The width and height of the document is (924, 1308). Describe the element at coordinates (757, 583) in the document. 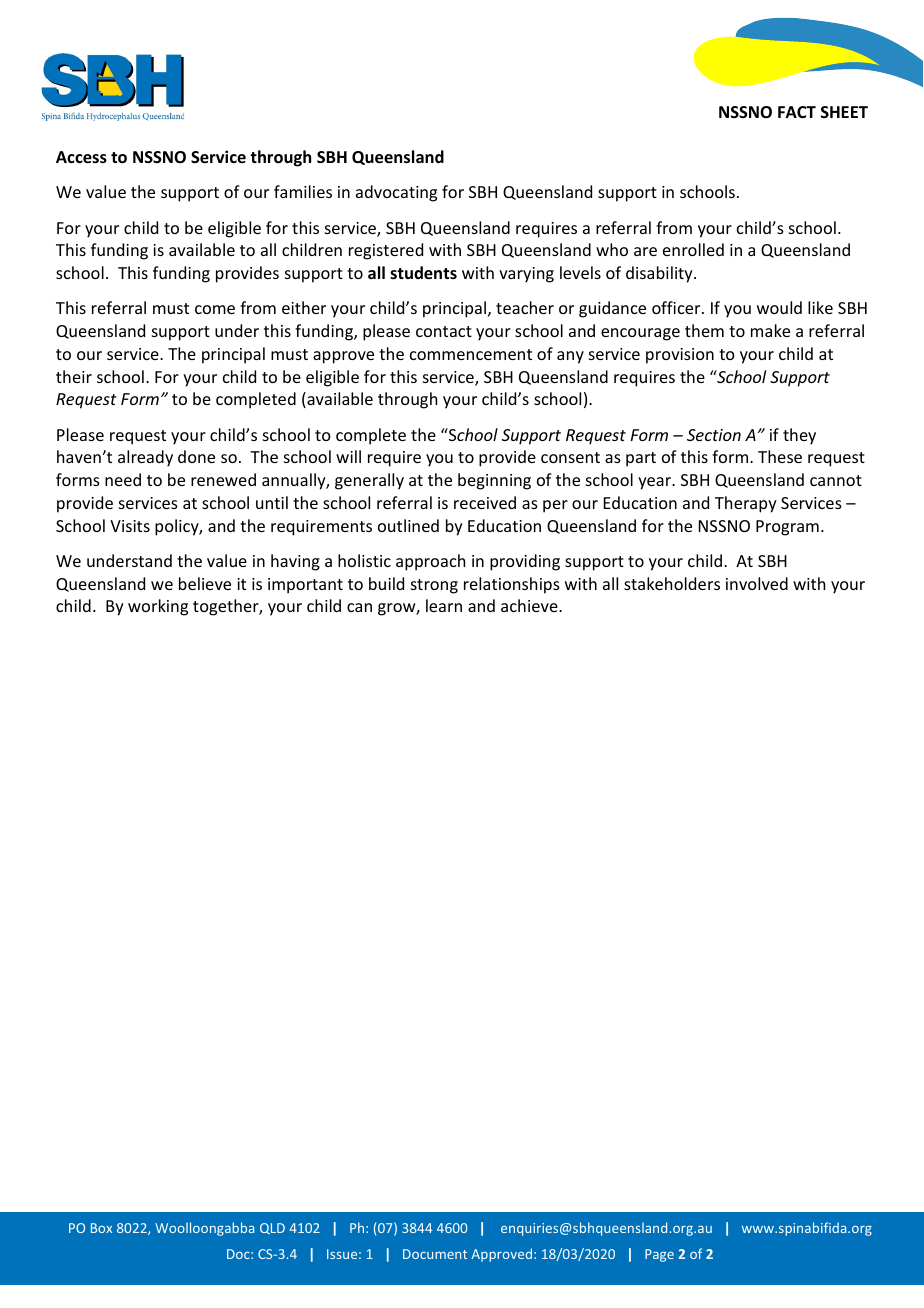

I see `involved` at that location.
